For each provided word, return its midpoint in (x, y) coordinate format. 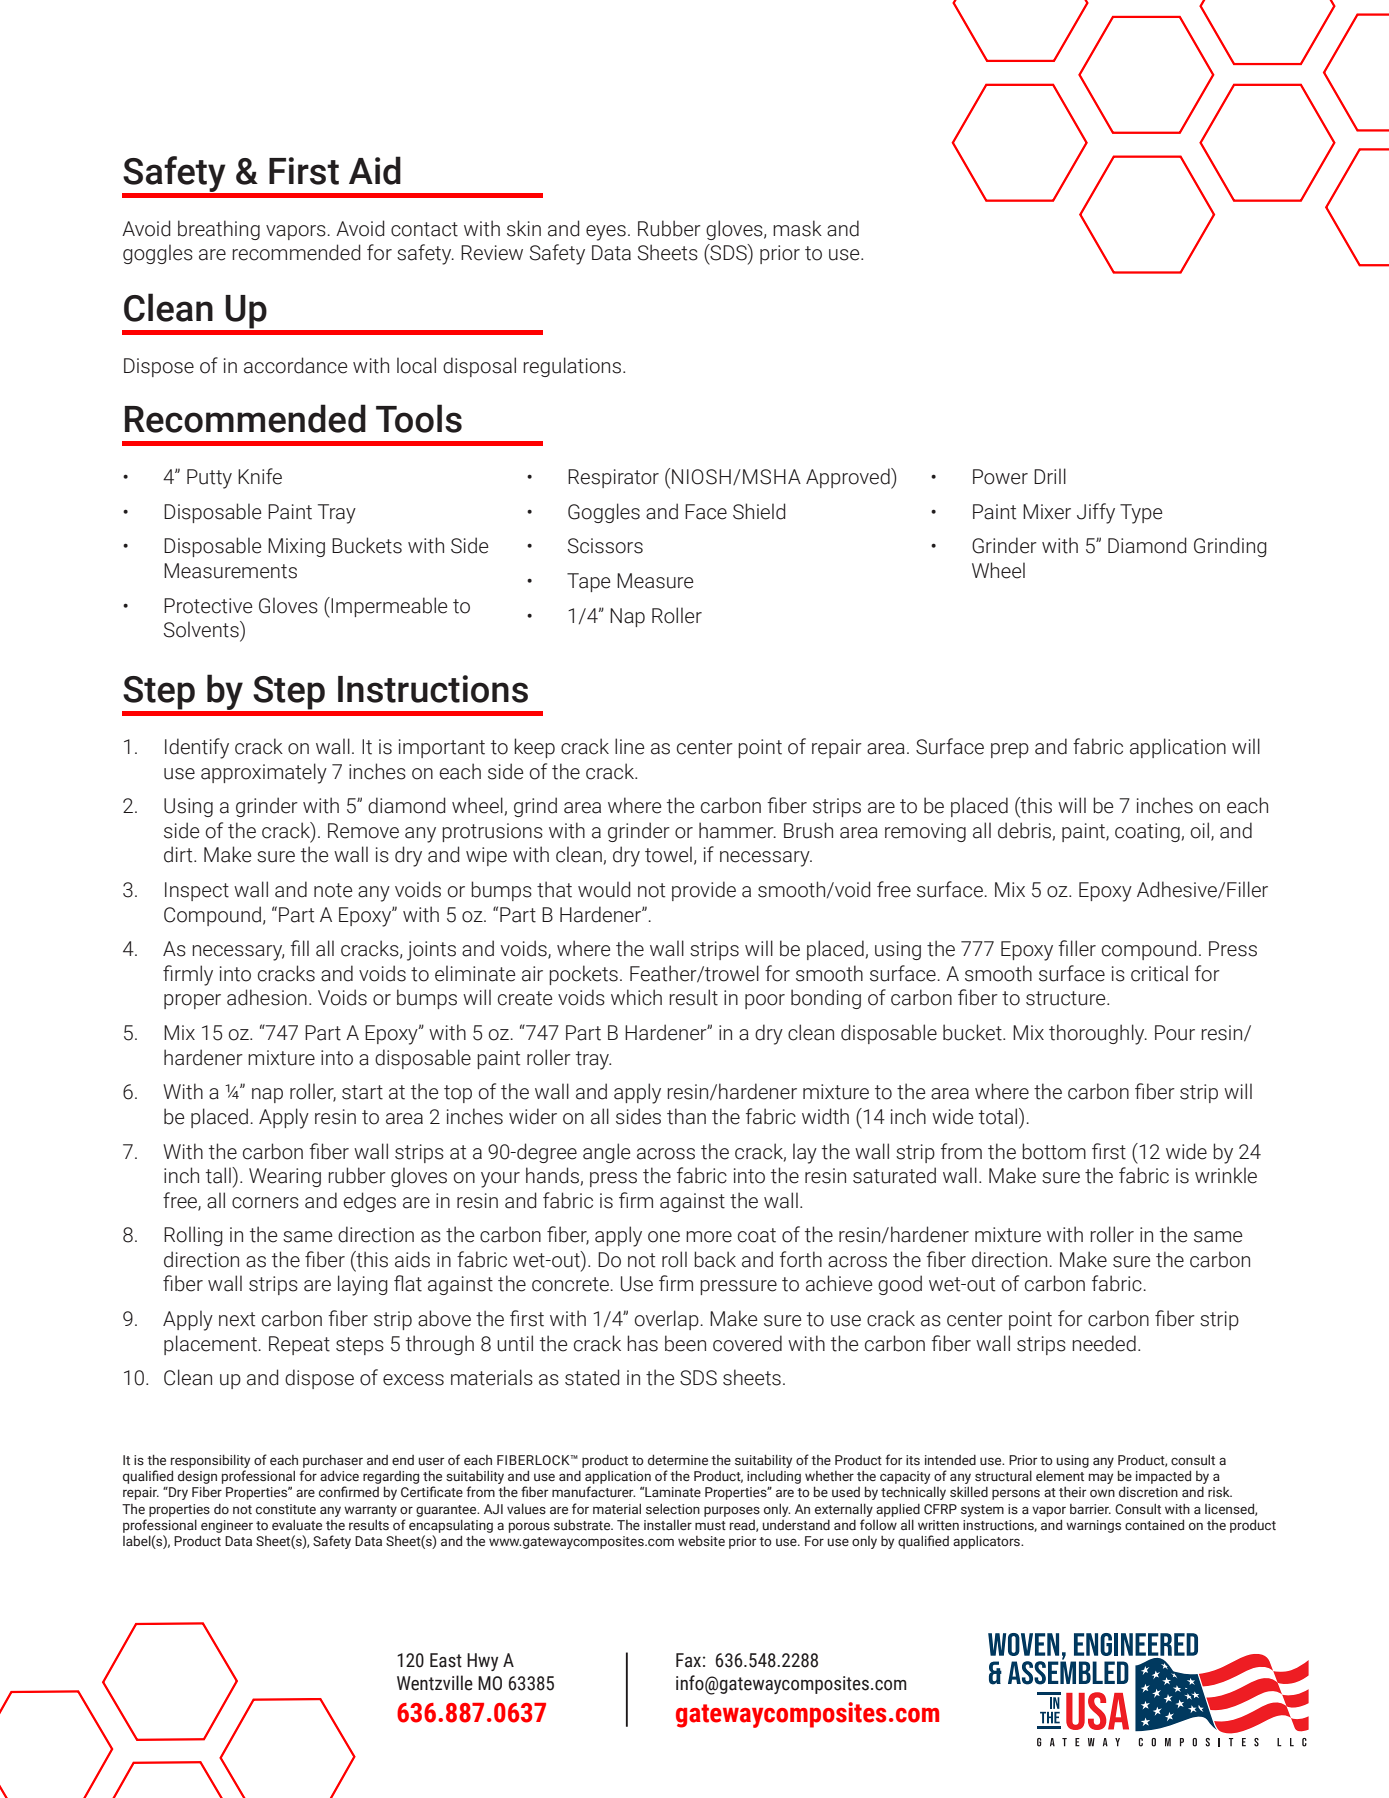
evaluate (297, 1525)
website (701, 1541)
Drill (1050, 476)
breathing (219, 230)
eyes (606, 233)
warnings (1093, 1526)
